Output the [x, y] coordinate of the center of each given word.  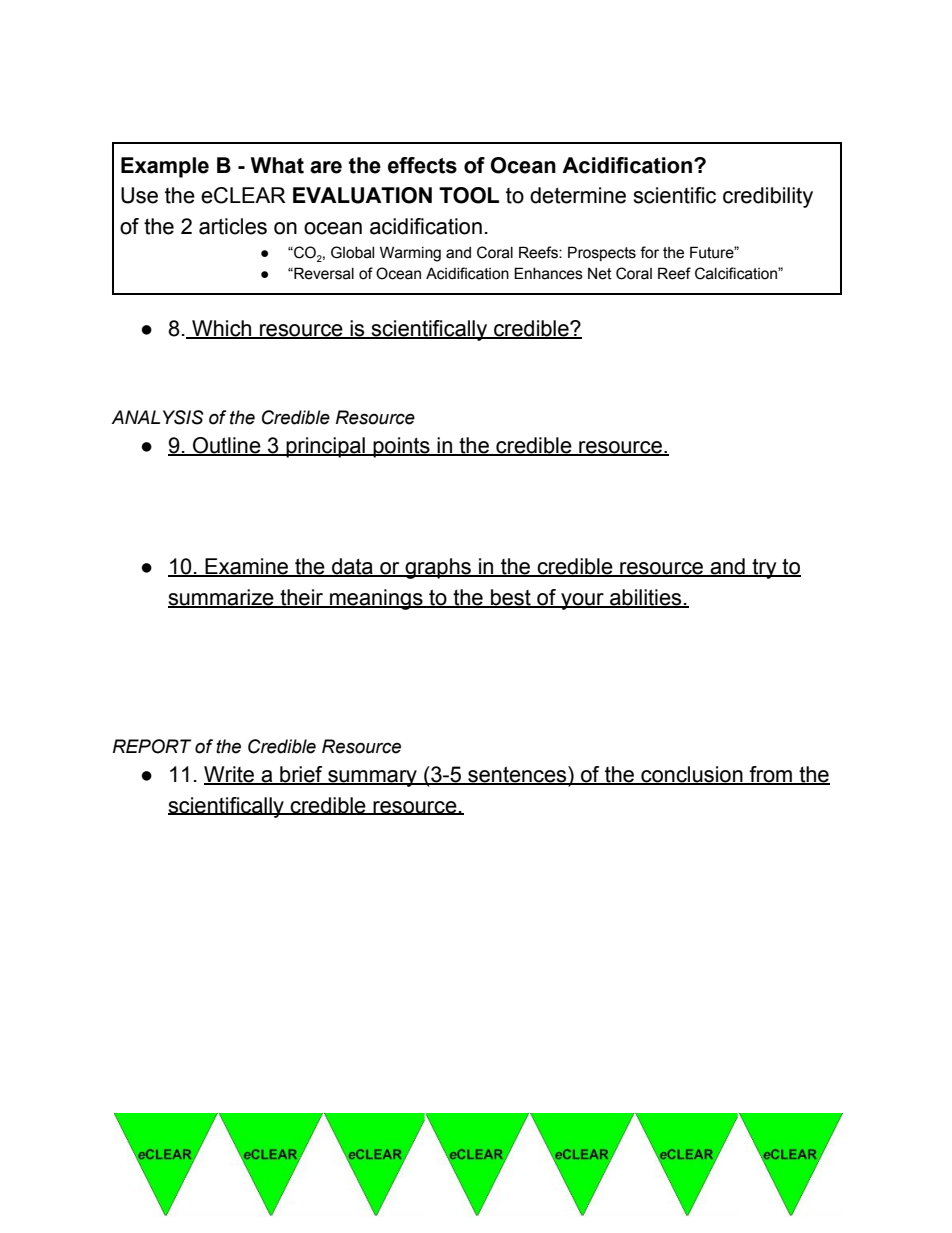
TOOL [469, 195]
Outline [227, 446]
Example [165, 167]
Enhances [548, 273]
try [764, 569]
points [401, 447]
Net [600, 274]
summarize [222, 598]
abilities [646, 598]
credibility [768, 197]
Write [230, 775]
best [511, 598]
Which [222, 329]
